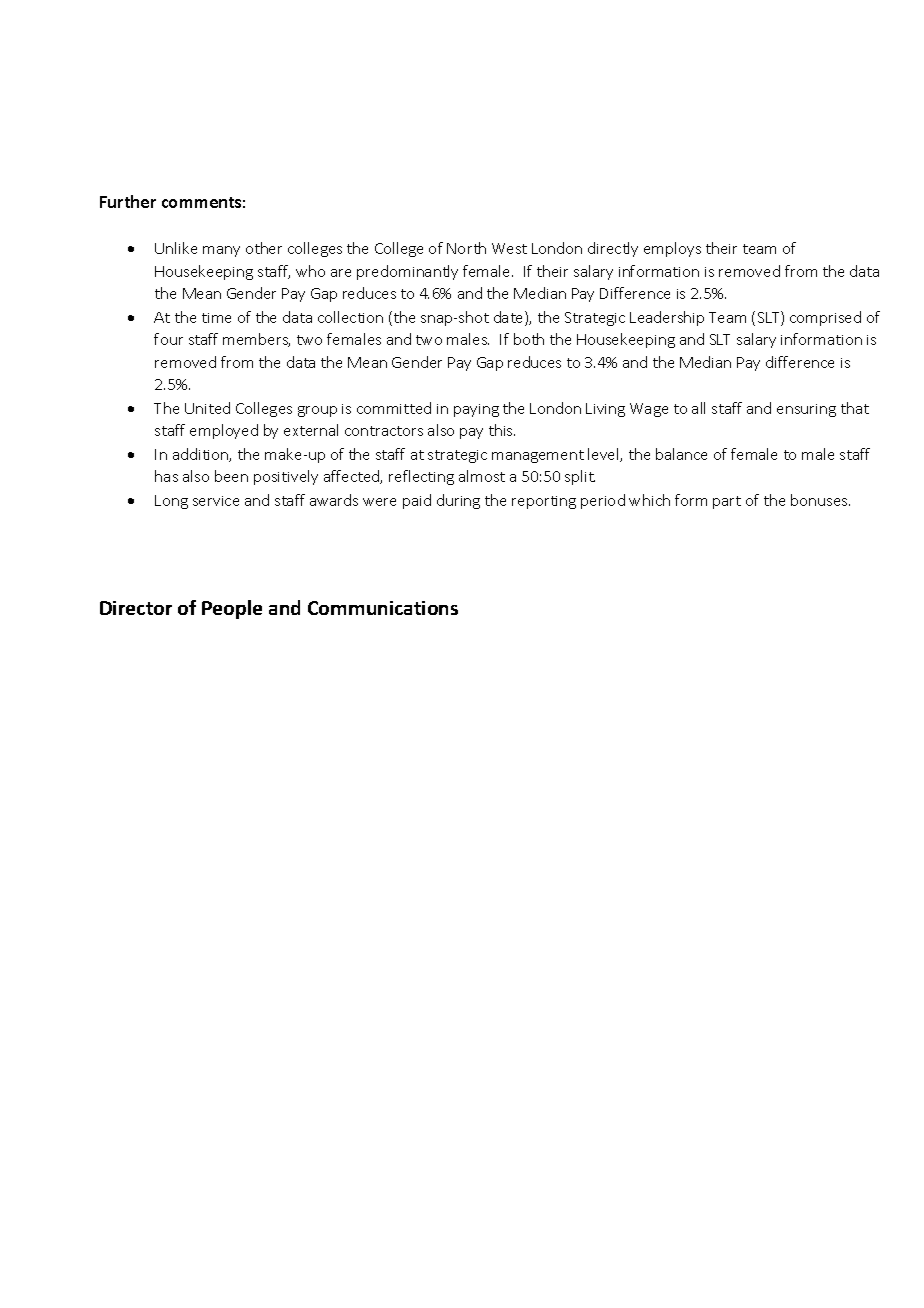 The width and height of the screenshot is (924, 1308). What do you see at coordinates (825, 318) in the screenshot?
I see `comprised` at bounding box center [825, 318].
